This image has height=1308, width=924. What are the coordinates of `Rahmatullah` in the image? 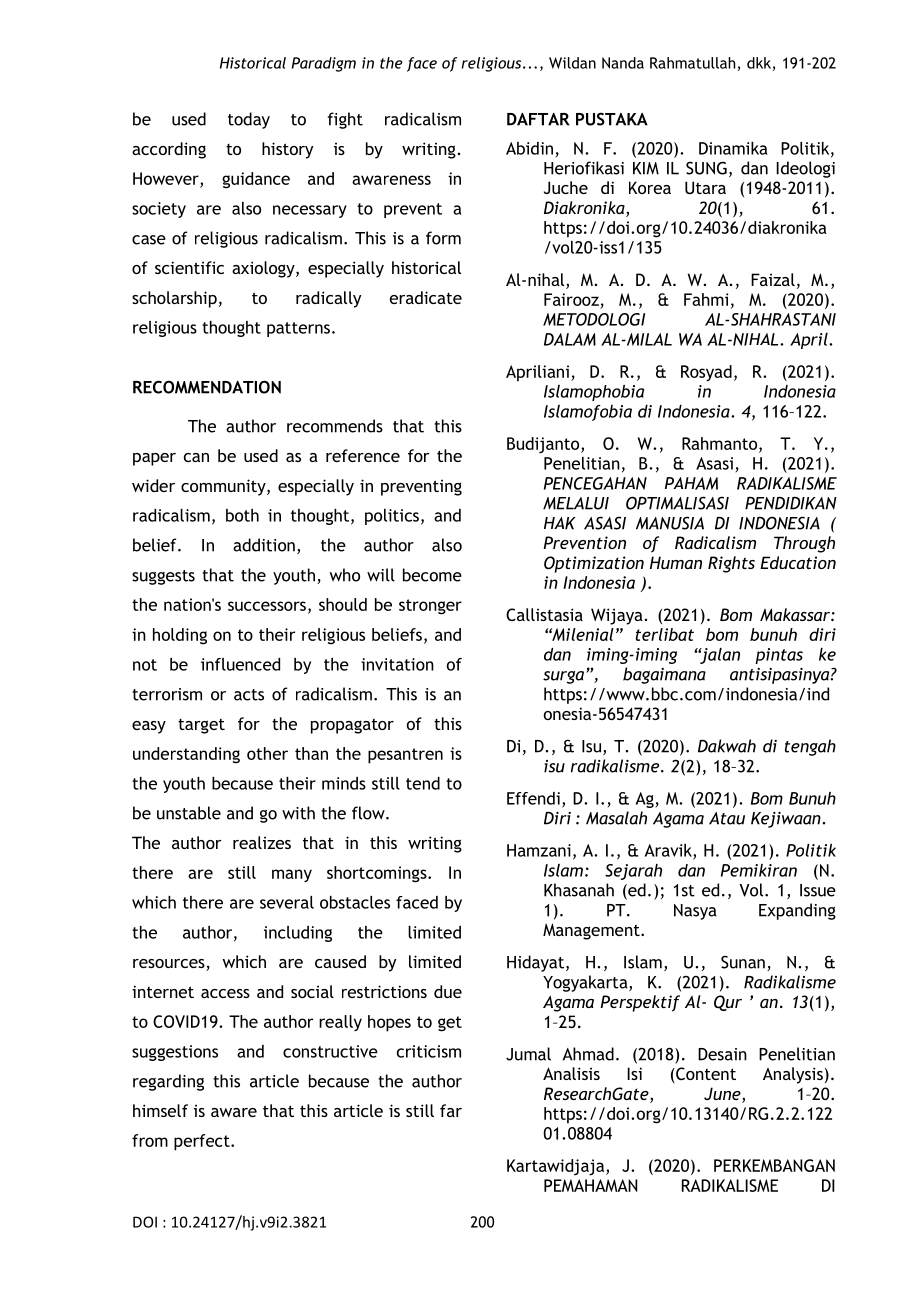 It's located at (692, 63).
